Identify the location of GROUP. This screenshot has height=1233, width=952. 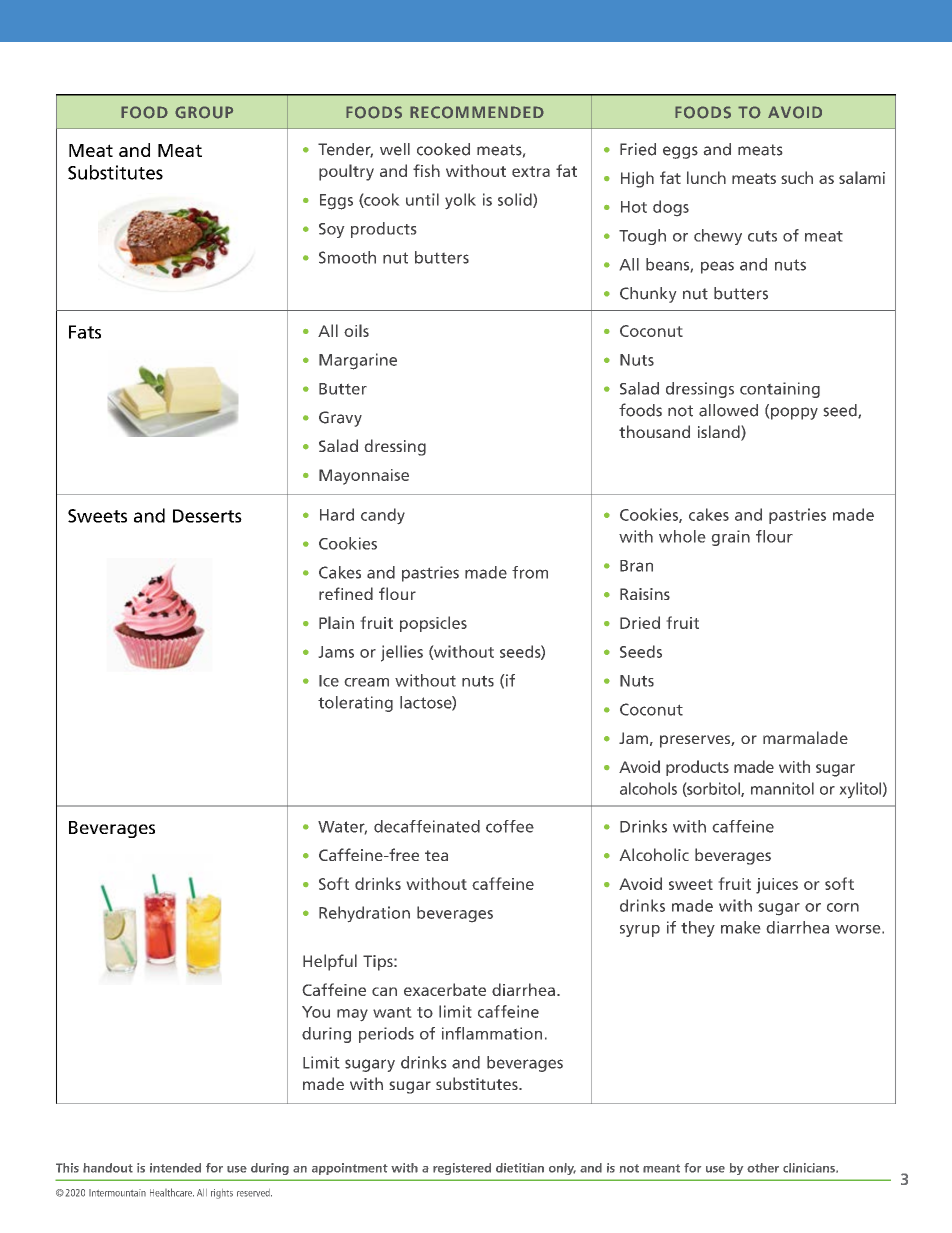
(204, 112).
